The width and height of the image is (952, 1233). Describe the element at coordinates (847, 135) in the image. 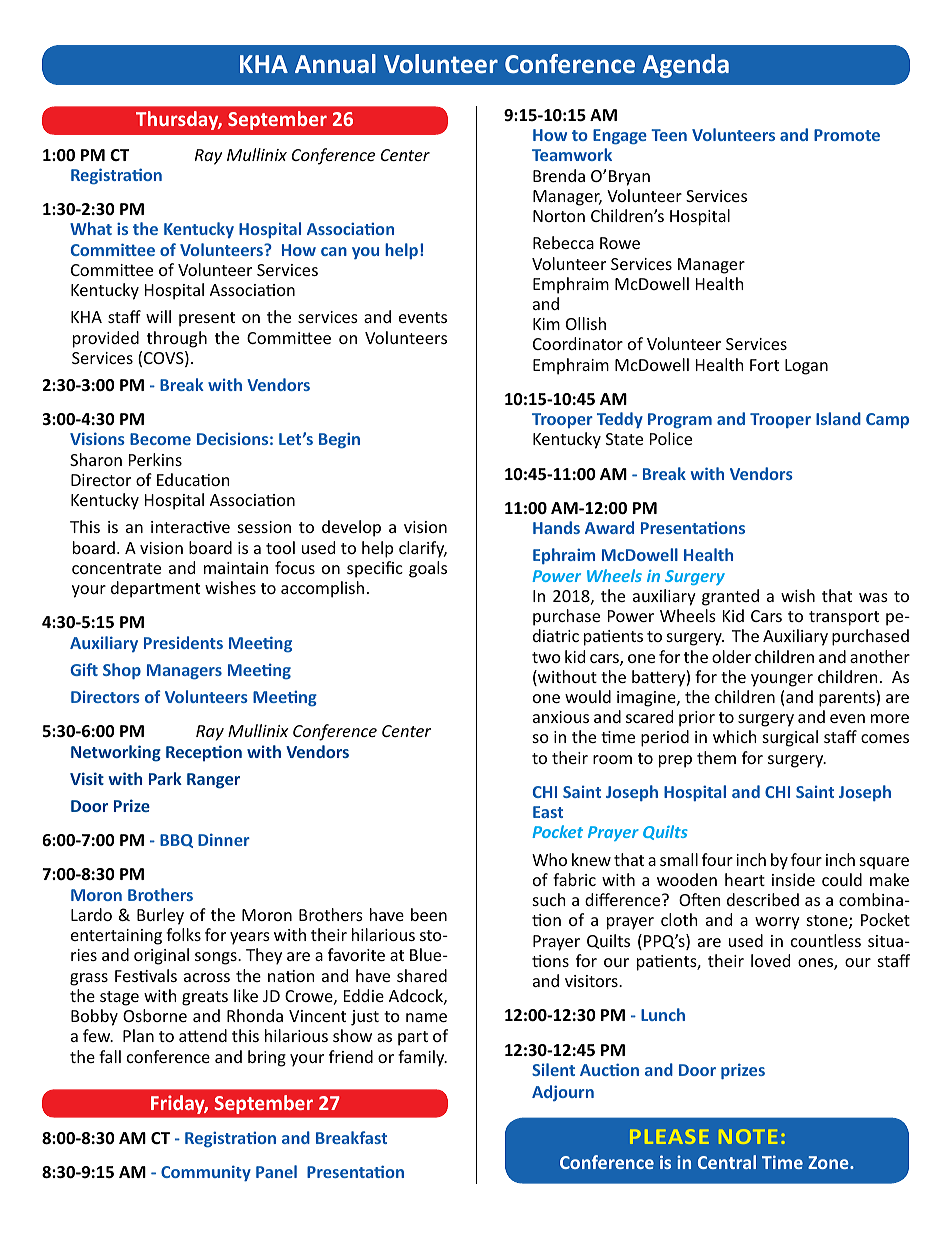

I see `Promote` at that location.
